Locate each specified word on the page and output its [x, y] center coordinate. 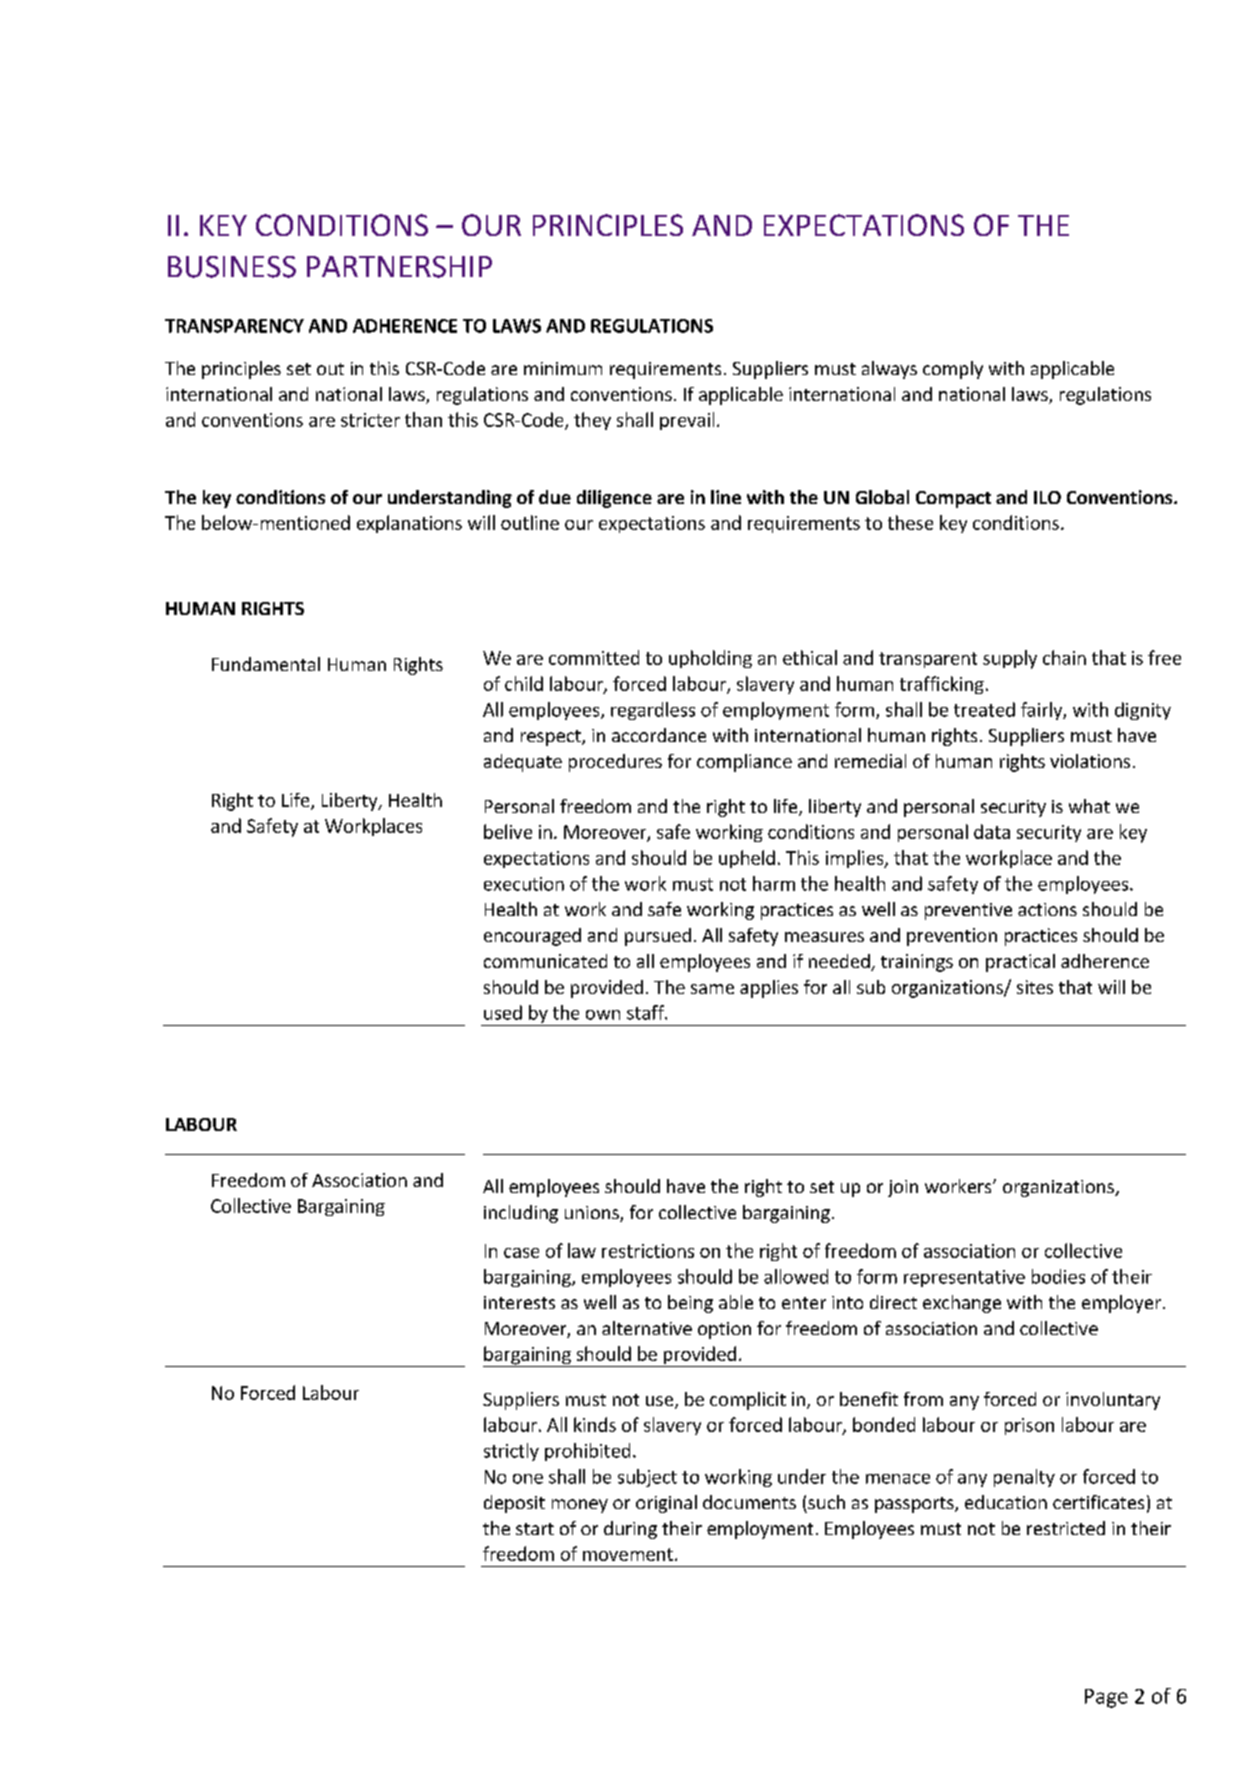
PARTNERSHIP [399, 267]
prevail [687, 421]
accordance [659, 735]
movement [628, 1554]
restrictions [648, 1251]
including [521, 1214]
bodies [1058, 1276]
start [535, 1529]
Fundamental [266, 664]
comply [953, 370]
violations [1090, 761]
